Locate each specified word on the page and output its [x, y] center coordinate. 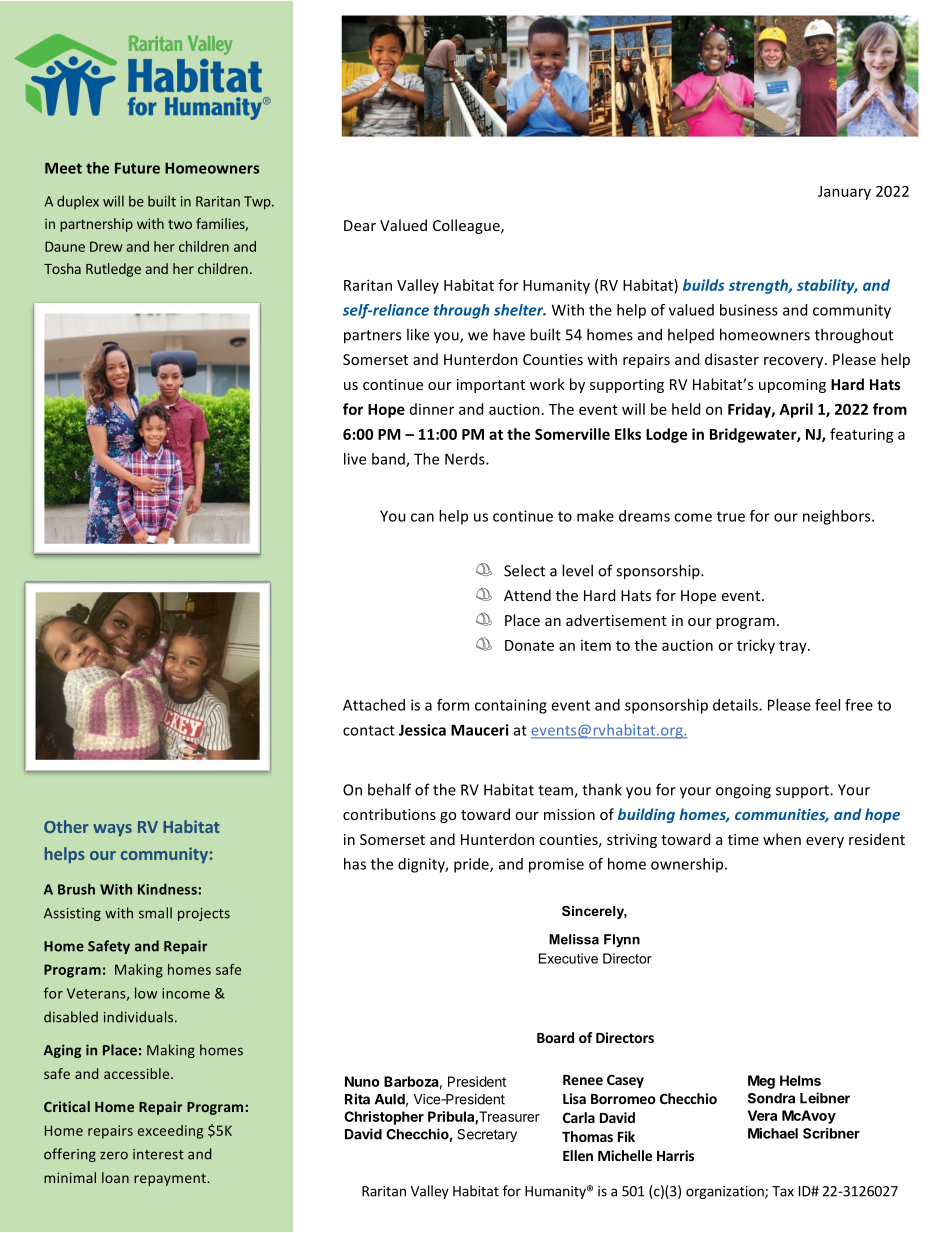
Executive [568, 958]
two [180, 224]
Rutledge [113, 270]
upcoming [792, 386]
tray [794, 647]
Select [524, 570]
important [491, 386]
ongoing [743, 791]
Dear [360, 225]
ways [112, 830]
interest [158, 1154]
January [844, 193]
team [556, 791]
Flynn [622, 940]
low [146, 993]
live [355, 459]
